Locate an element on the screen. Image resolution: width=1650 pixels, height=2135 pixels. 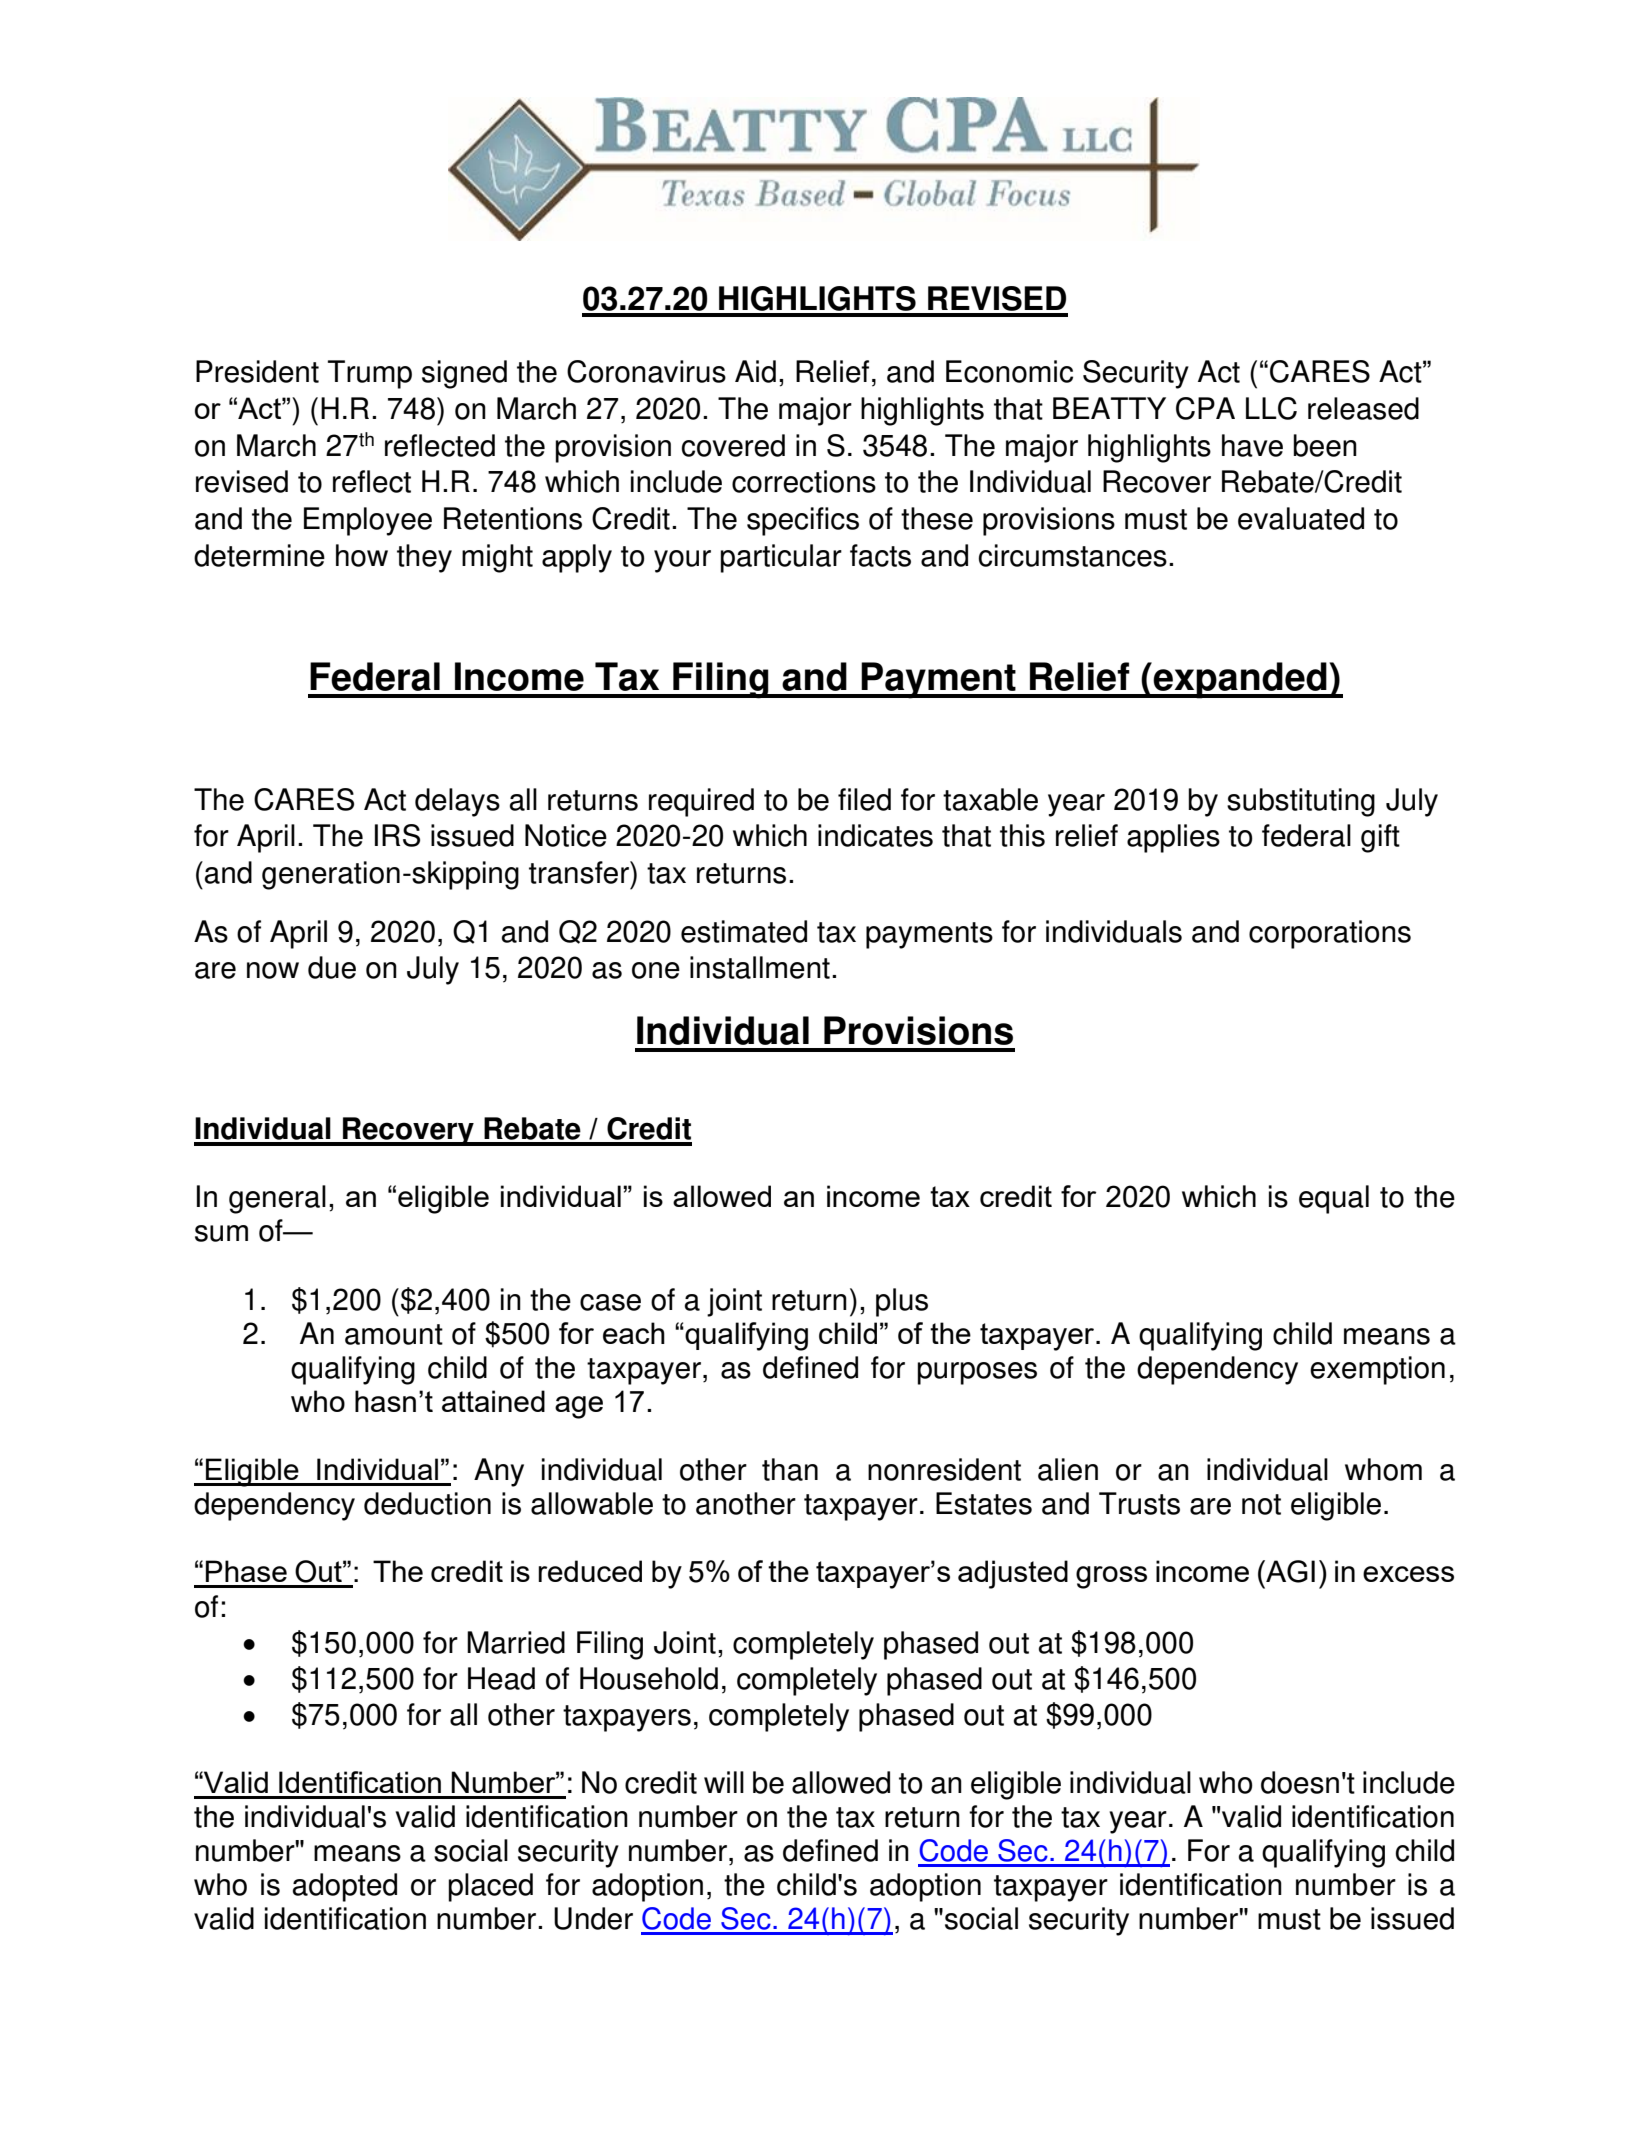
due is located at coordinates (332, 967).
